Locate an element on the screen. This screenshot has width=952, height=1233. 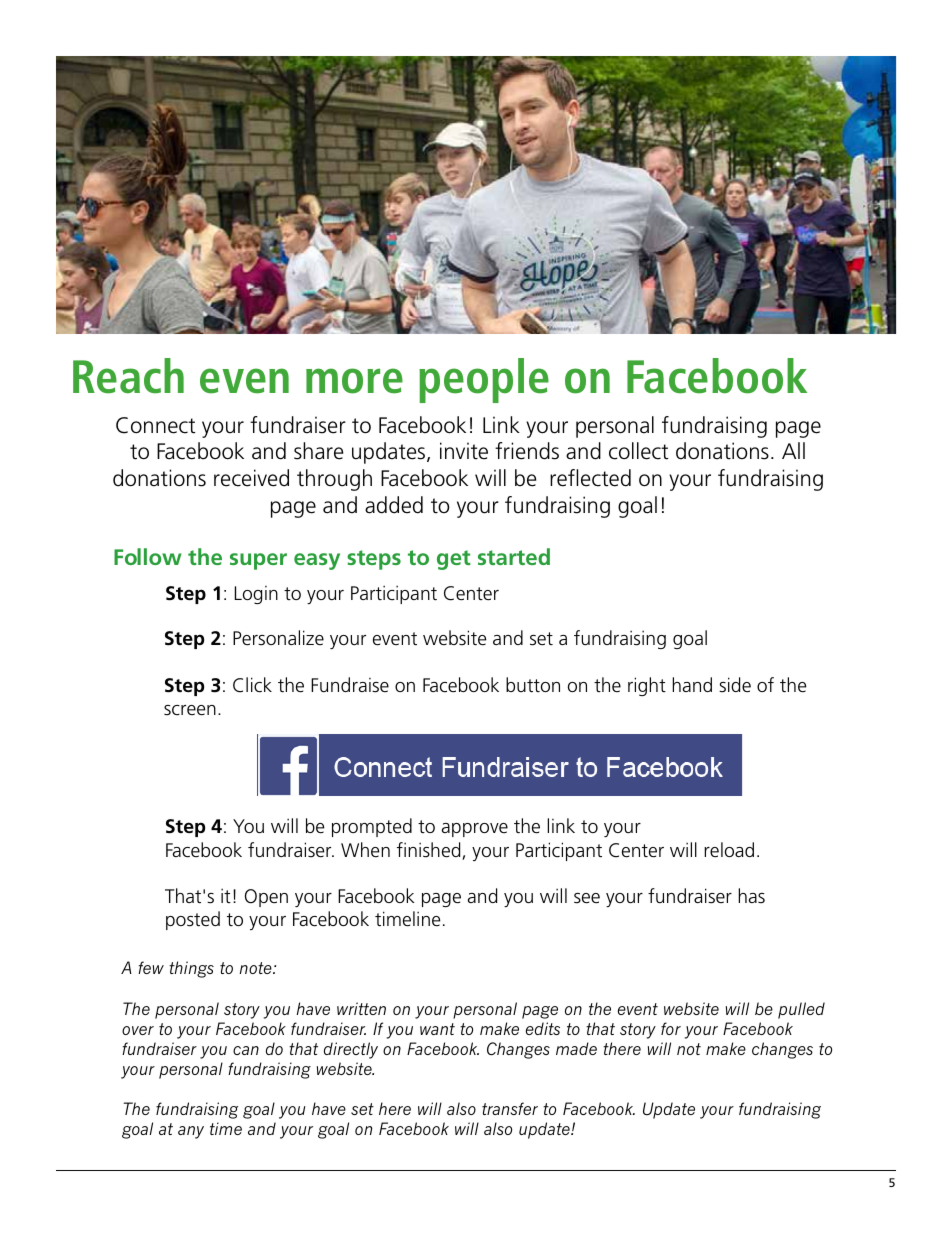
for is located at coordinates (671, 1028).
